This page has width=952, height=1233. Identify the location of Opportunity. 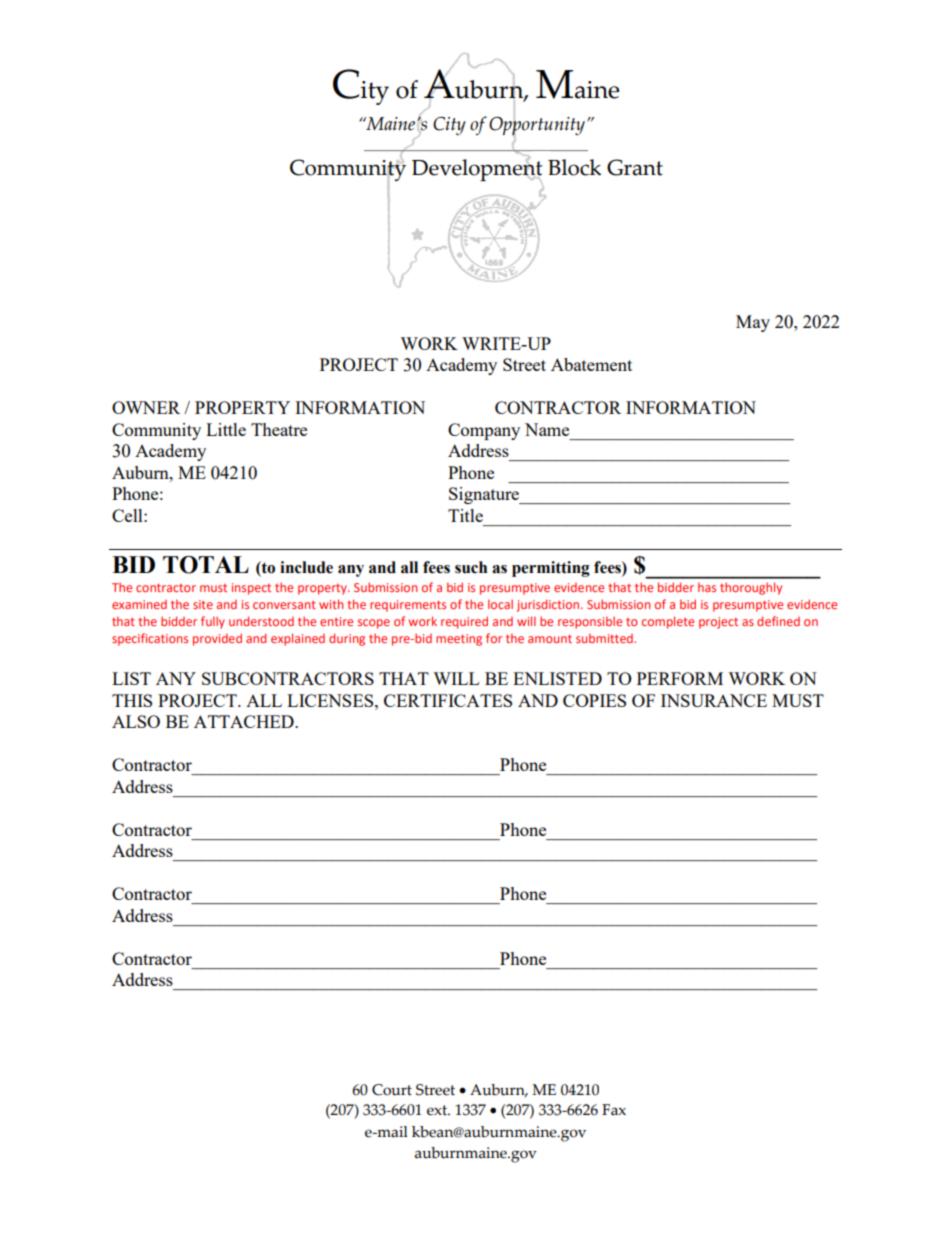
(537, 126).
